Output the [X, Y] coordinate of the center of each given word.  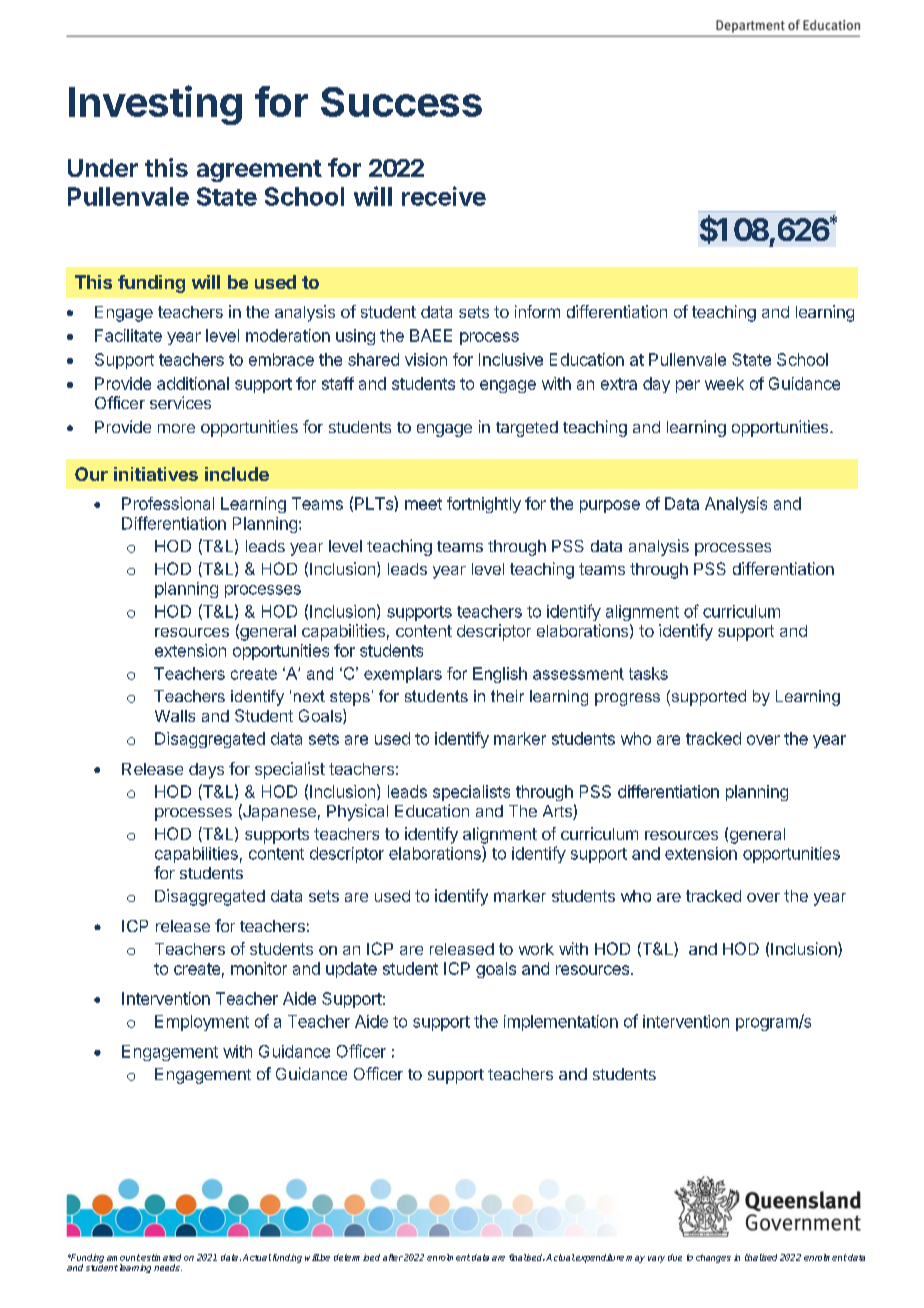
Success [401, 102]
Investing [155, 105]
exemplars [403, 675]
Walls [175, 716]
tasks [648, 673]
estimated [161, 1257]
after [393, 1257]
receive [444, 196]
